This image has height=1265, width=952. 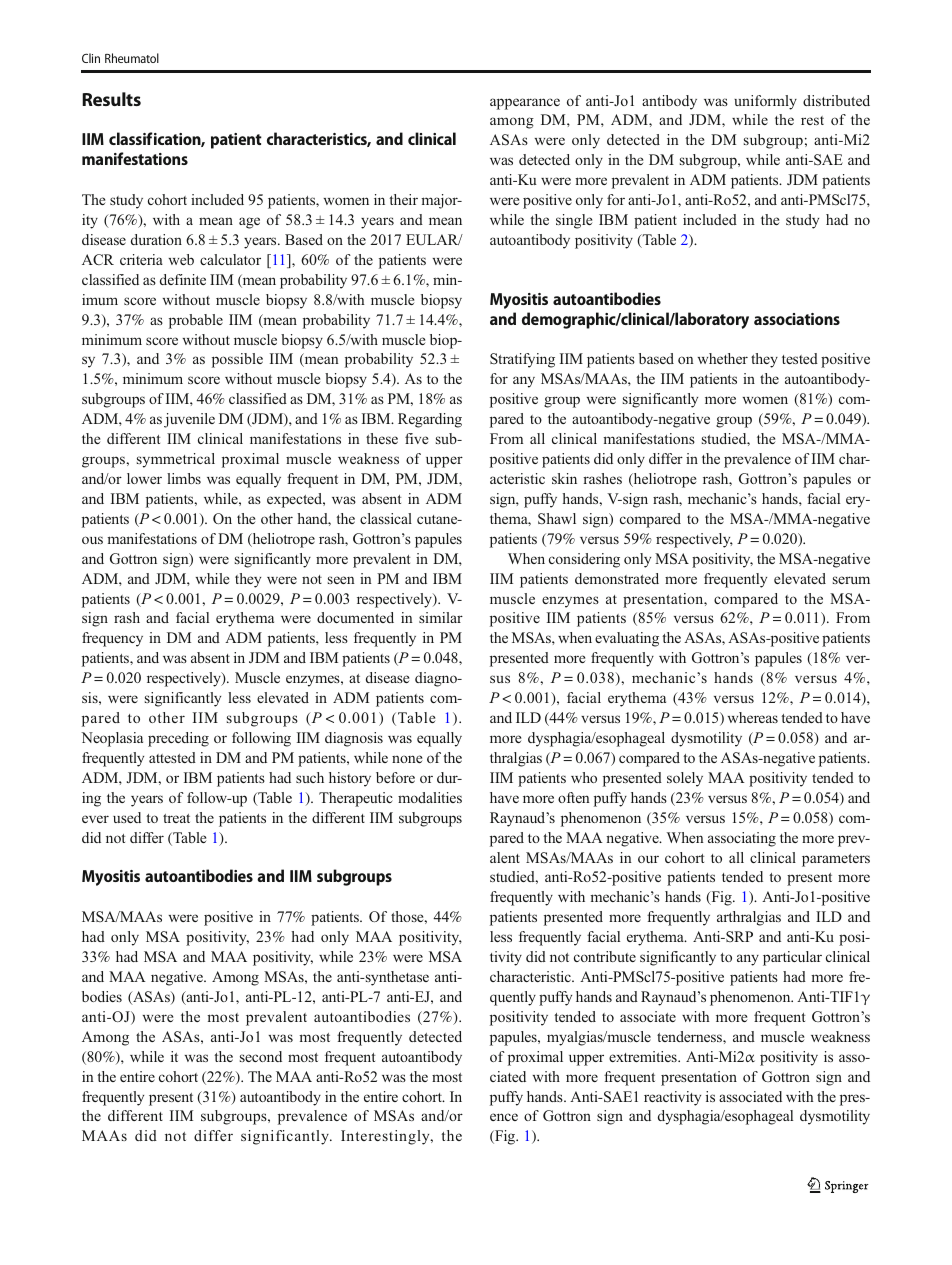 What do you see at coordinates (407, 759) in the image?
I see `none` at bounding box center [407, 759].
